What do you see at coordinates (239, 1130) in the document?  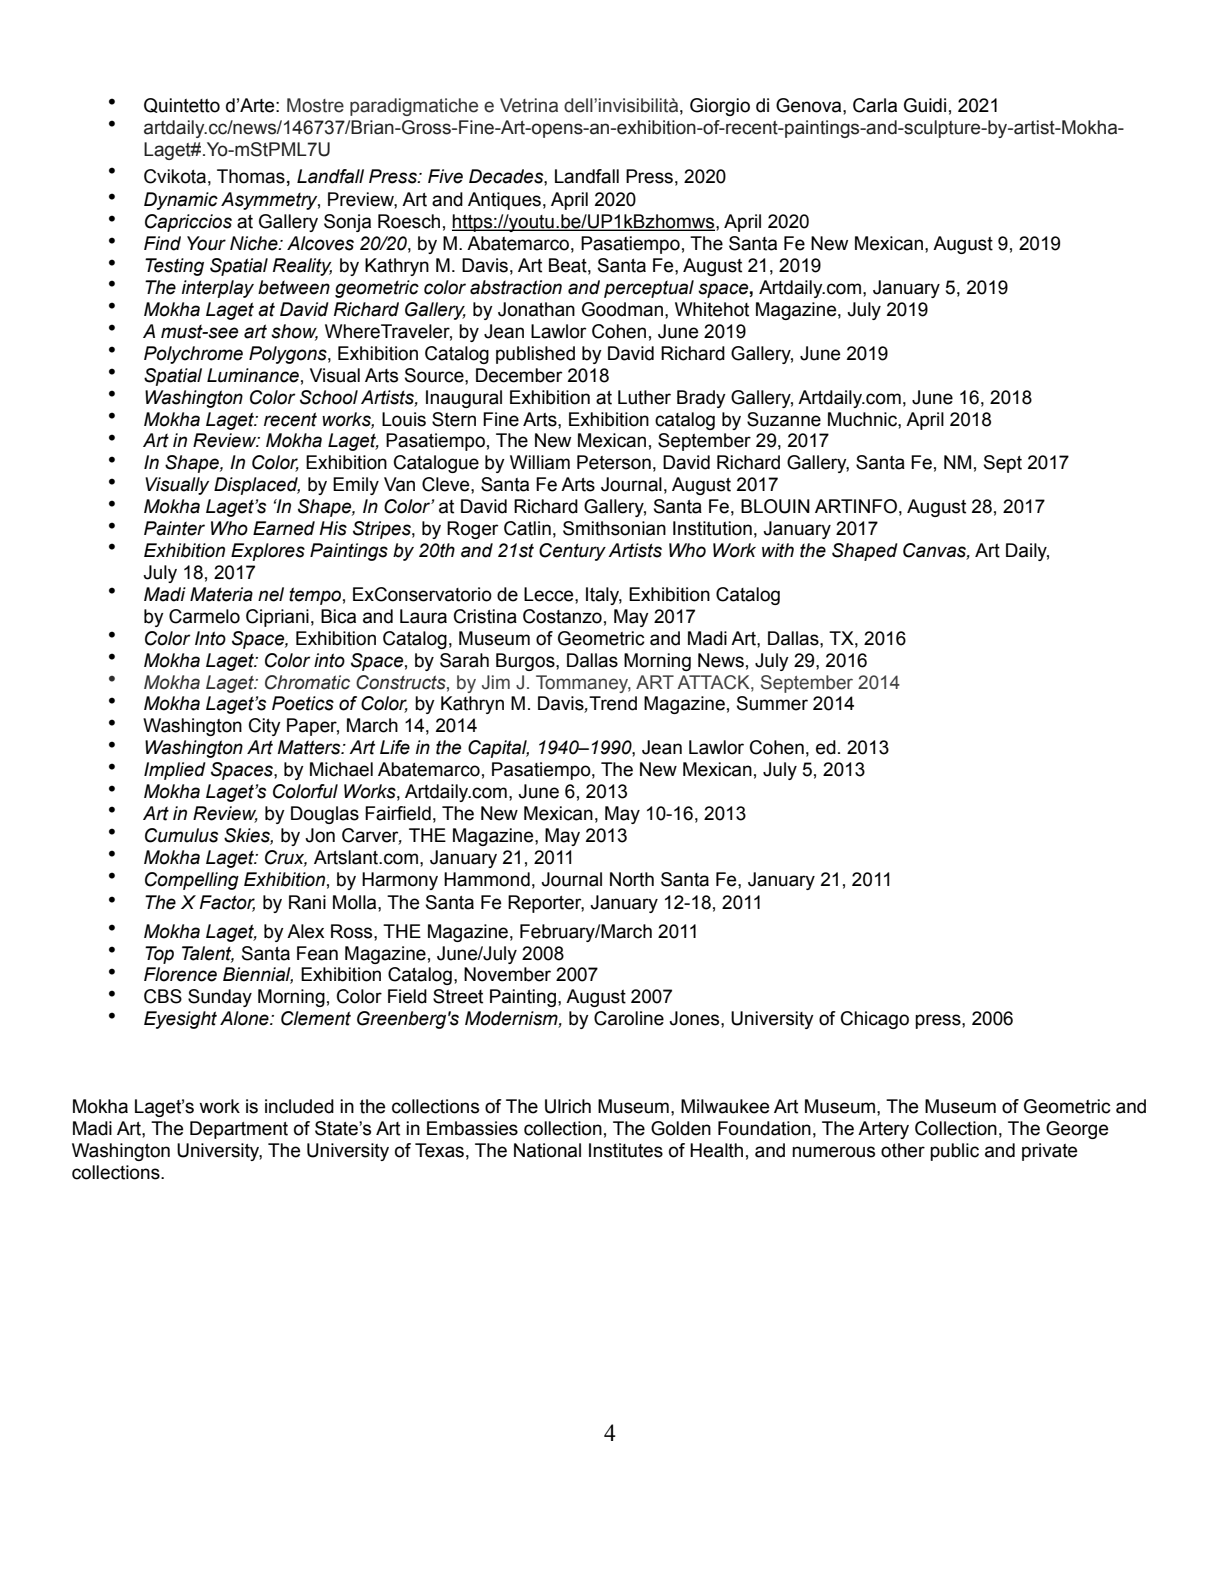 I see `Department` at bounding box center [239, 1130].
